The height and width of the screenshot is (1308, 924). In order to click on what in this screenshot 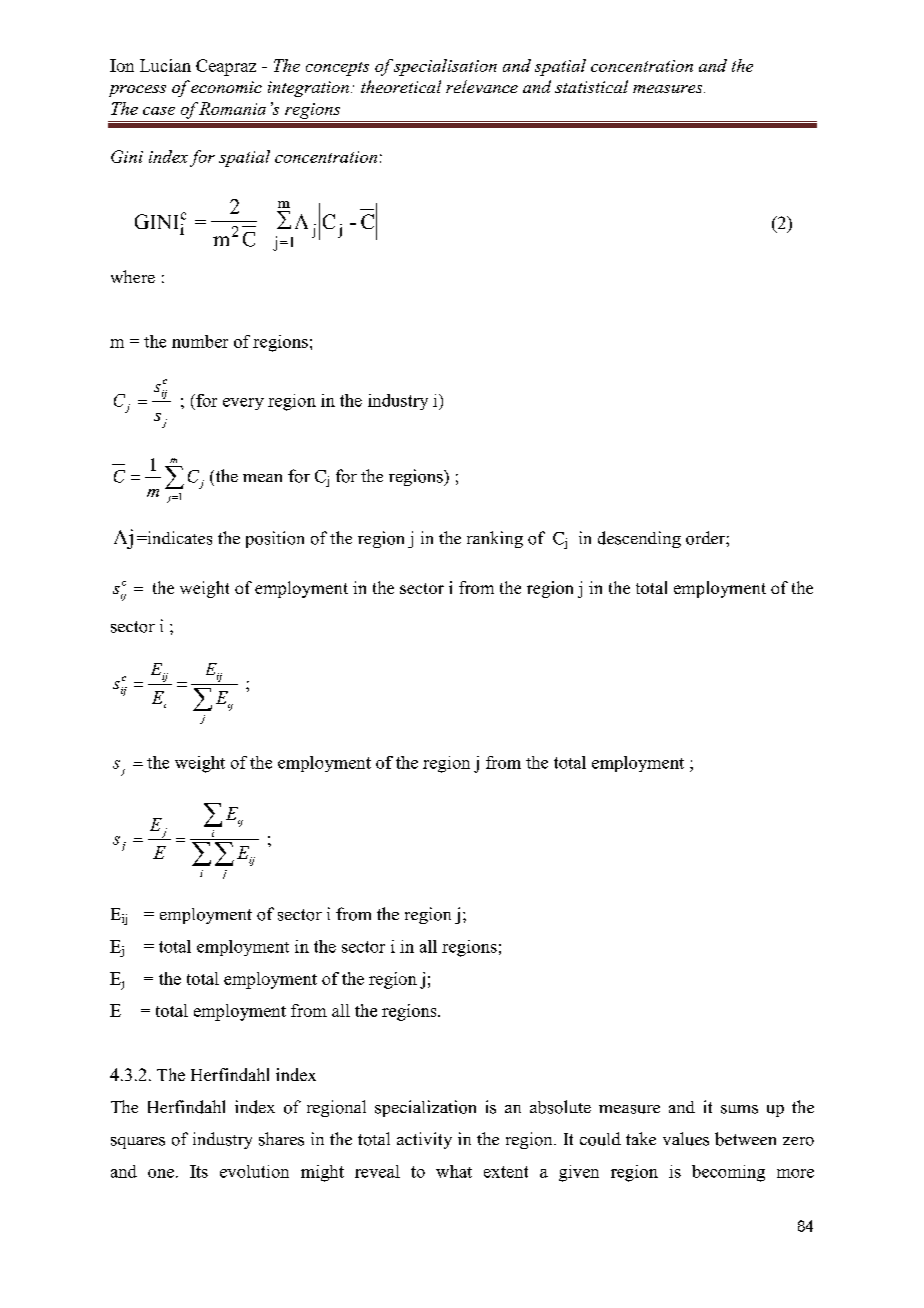, I will do `click(454, 1171)`.
